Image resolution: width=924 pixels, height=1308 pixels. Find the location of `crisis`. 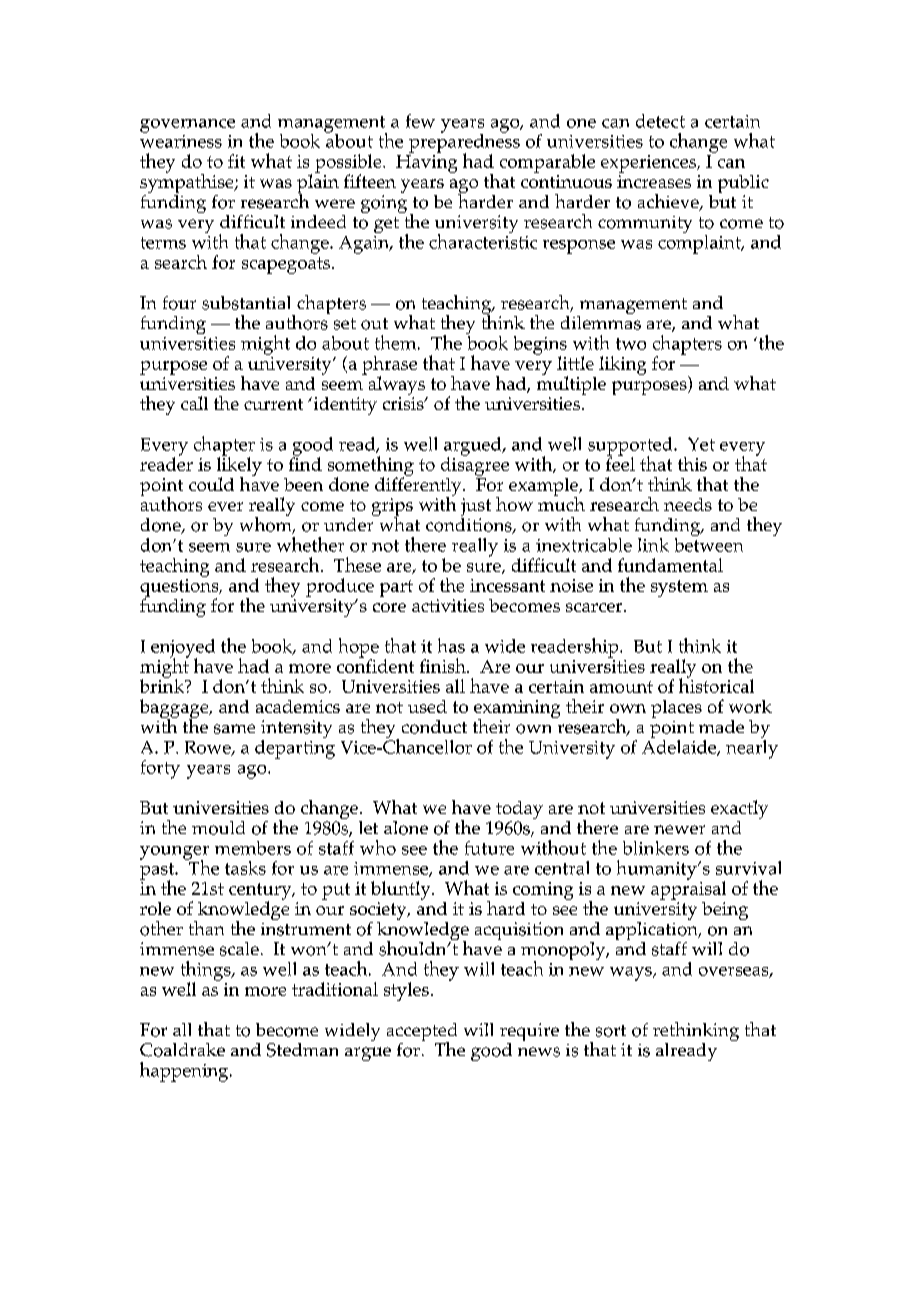

crisis is located at coordinates (404, 403).
